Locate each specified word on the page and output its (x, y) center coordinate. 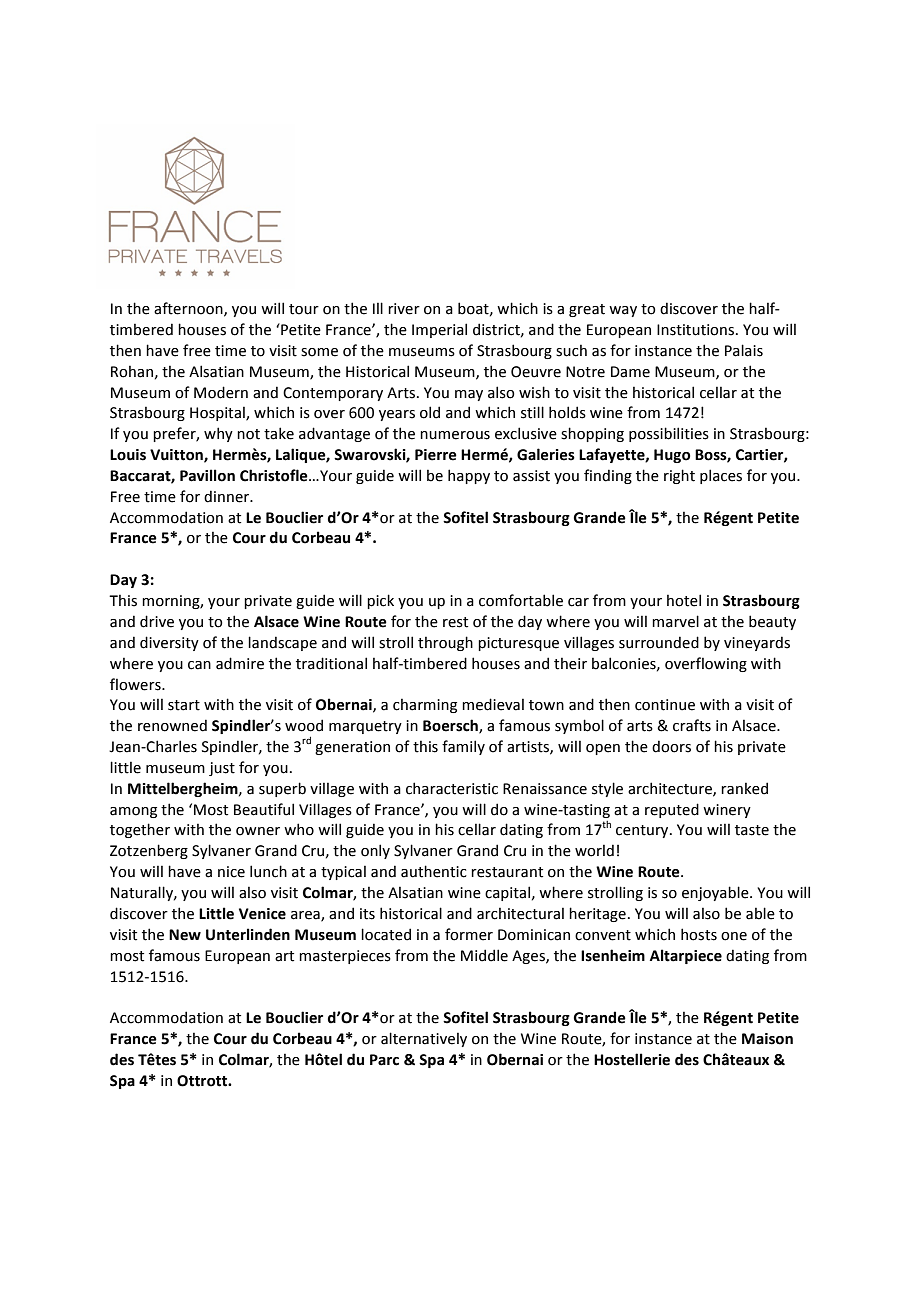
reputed (672, 810)
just (222, 769)
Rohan (132, 371)
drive (157, 621)
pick (380, 601)
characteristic (452, 788)
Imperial (439, 330)
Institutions (697, 330)
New (185, 935)
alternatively (424, 1039)
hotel (684, 600)
